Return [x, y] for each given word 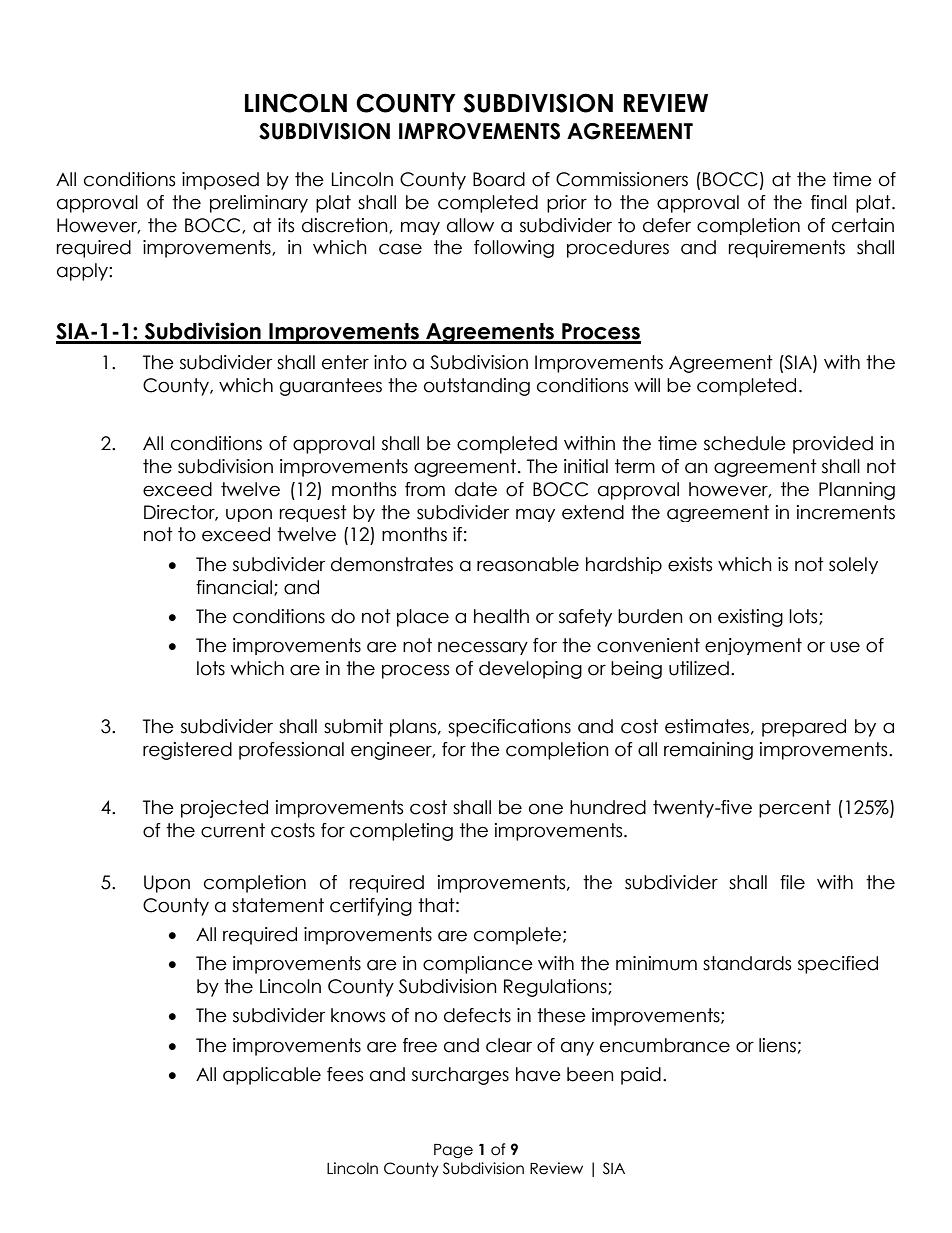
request [313, 513]
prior [567, 204]
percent [795, 809]
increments [846, 512]
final [829, 202]
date [476, 489]
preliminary [259, 204]
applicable [272, 1076]
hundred [608, 807]
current [233, 830]
